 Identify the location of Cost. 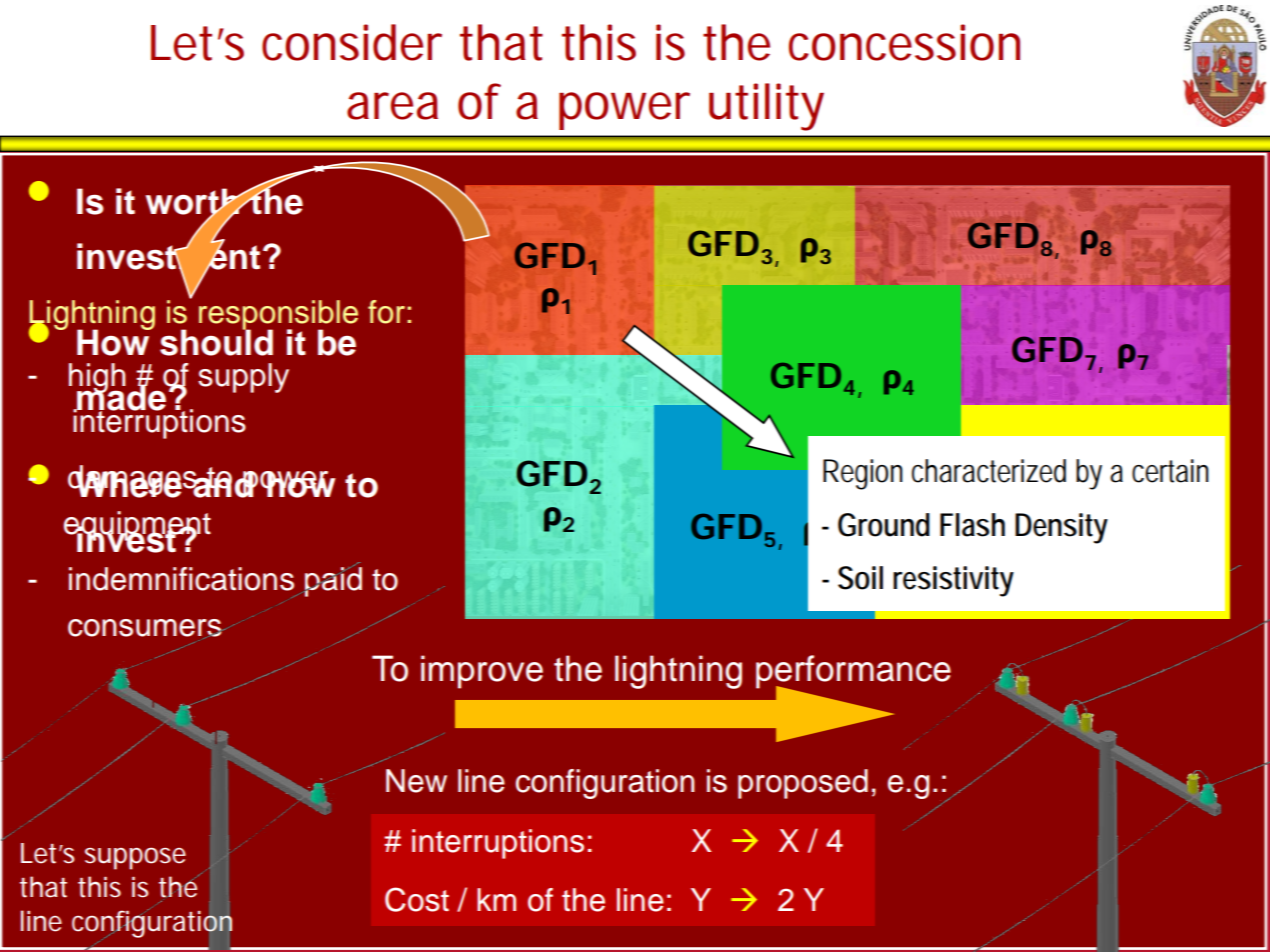
(417, 899).
